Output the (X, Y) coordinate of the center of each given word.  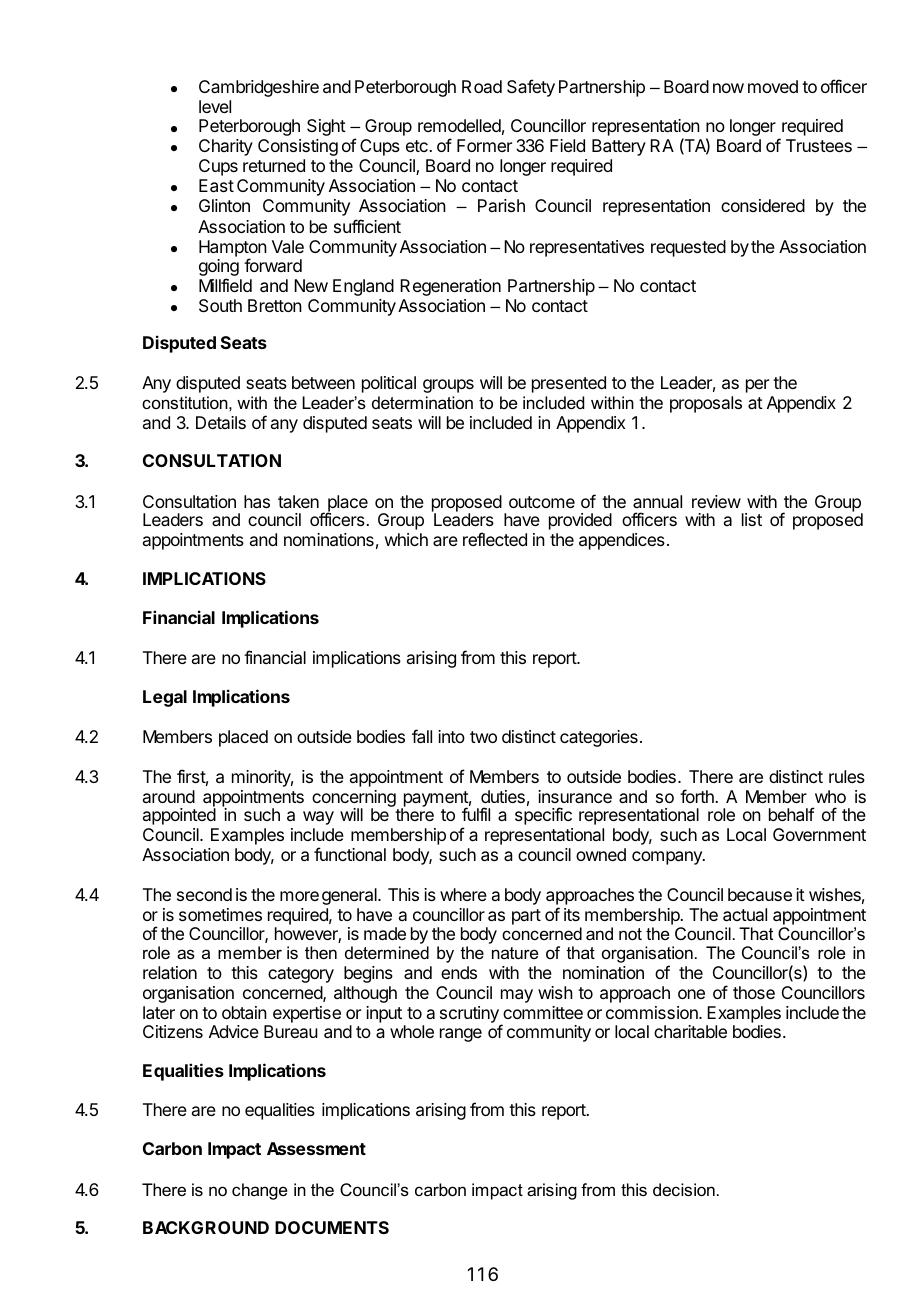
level (215, 106)
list (752, 519)
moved (773, 86)
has (257, 501)
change (259, 1191)
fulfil (476, 814)
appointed (179, 816)
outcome (542, 502)
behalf (792, 814)
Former (484, 145)
